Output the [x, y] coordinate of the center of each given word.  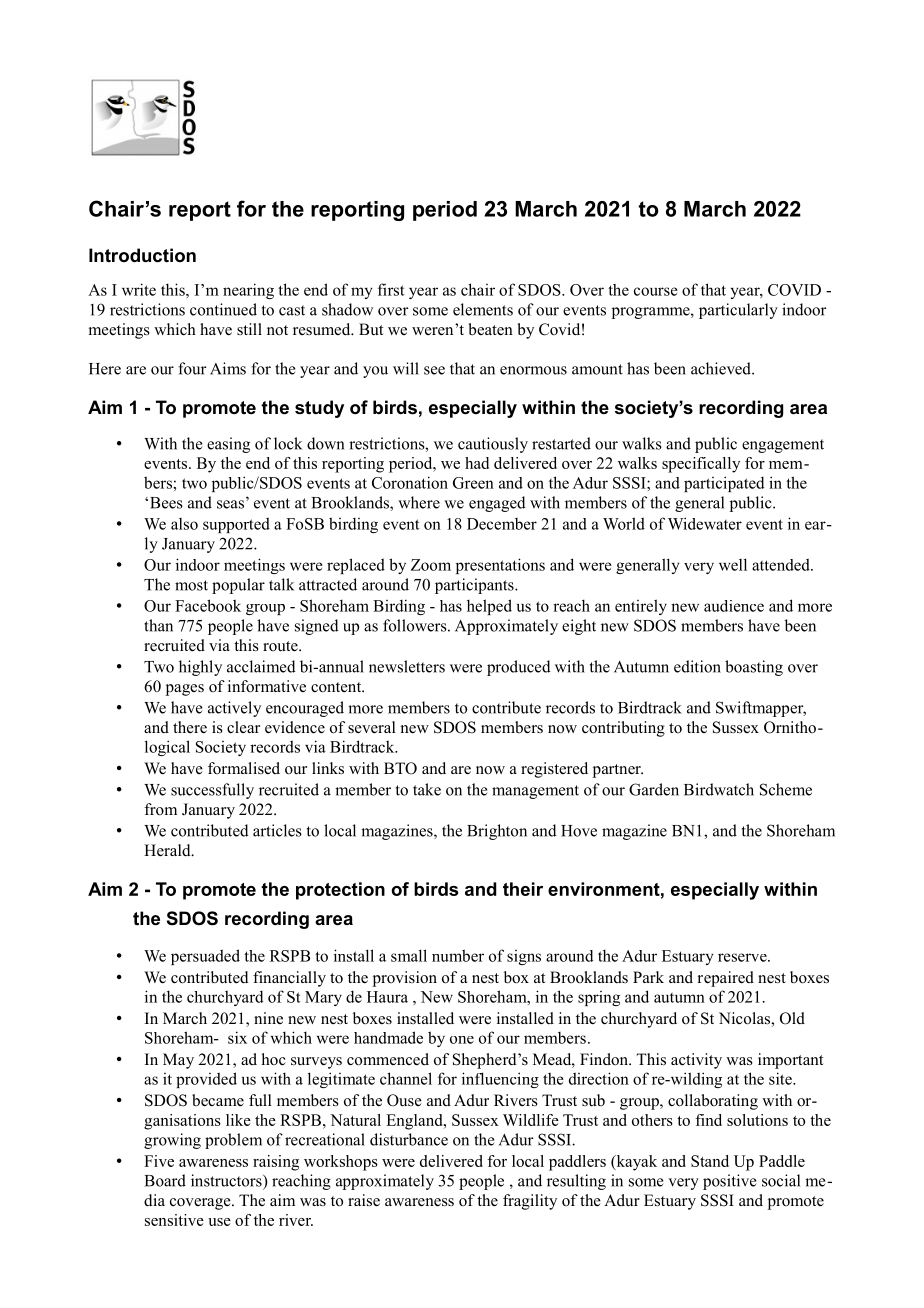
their [523, 889]
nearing [248, 291]
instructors [227, 1180]
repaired [726, 979]
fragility [530, 1202]
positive [729, 1182]
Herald [168, 850]
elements [483, 309]
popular [238, 586]
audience [734, 606]
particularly [738, 311]
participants [475, 586]
